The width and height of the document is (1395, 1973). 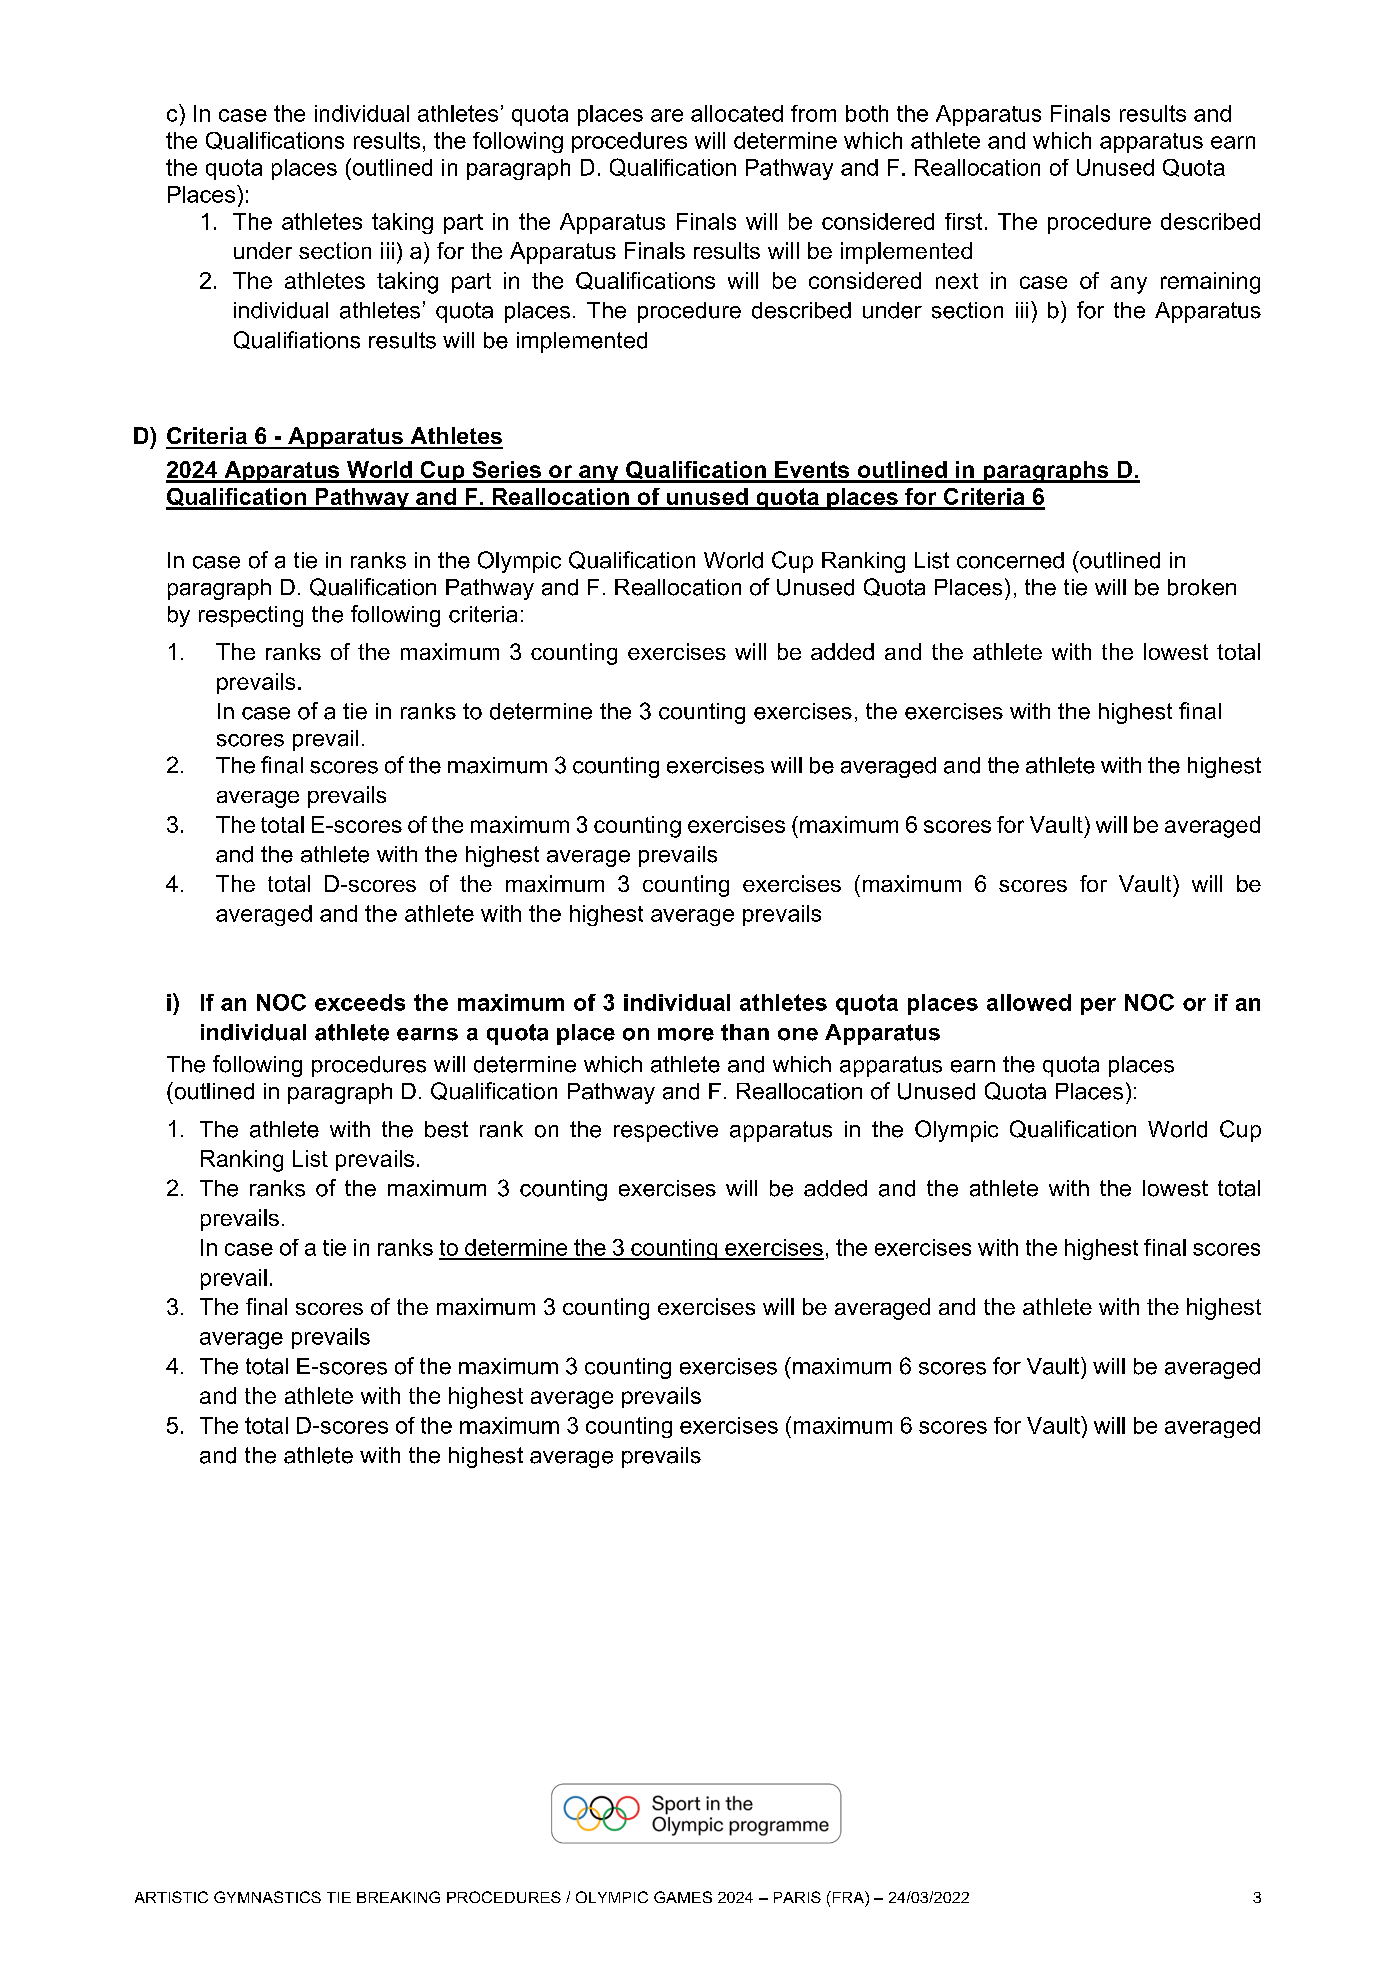 What do you see at coordinates (737, 113) in the document?
I see `allocated` at bounding box center [737, 113].
